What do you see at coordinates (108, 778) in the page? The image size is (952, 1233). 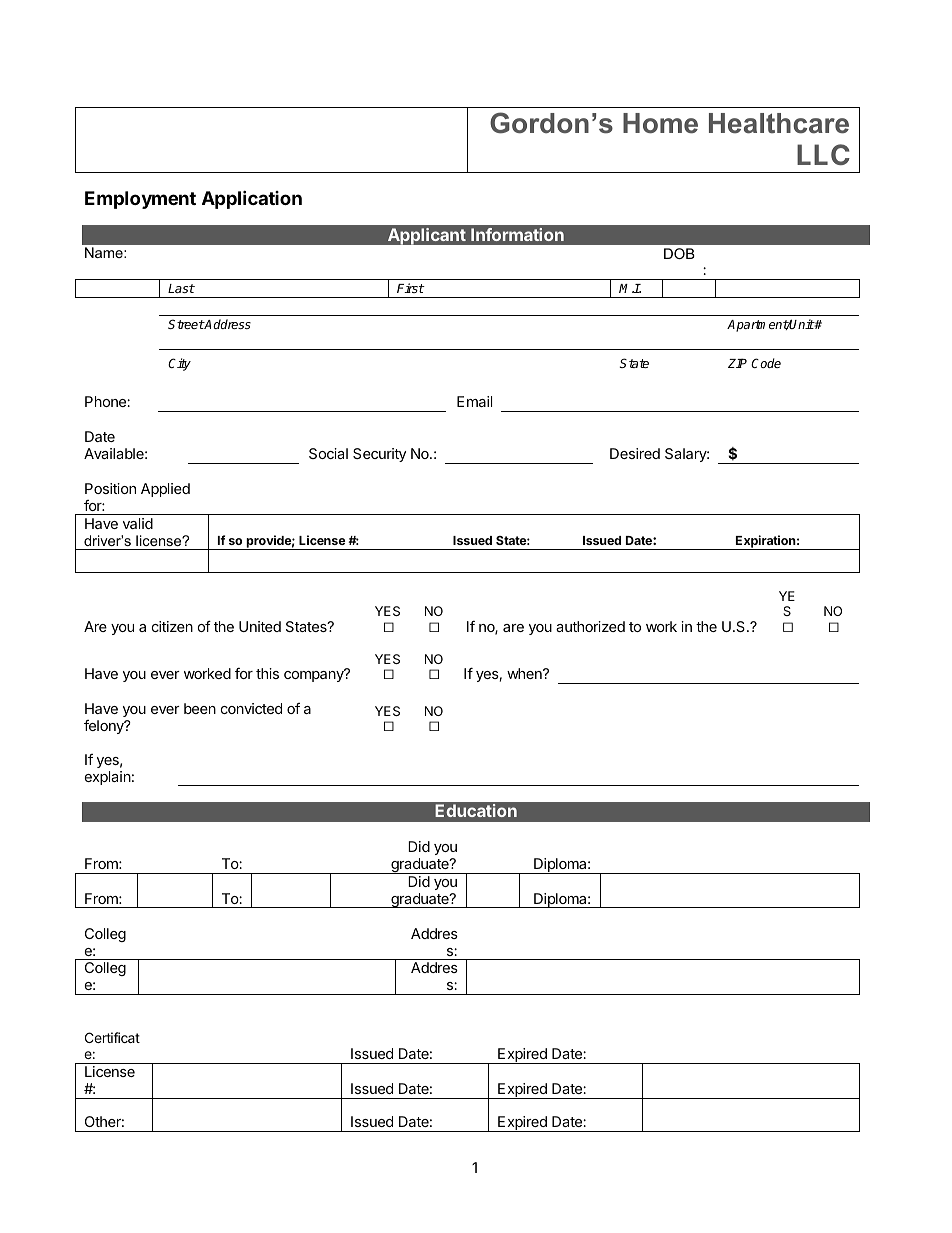 I see `explain` at bounding box center [108, 778].
